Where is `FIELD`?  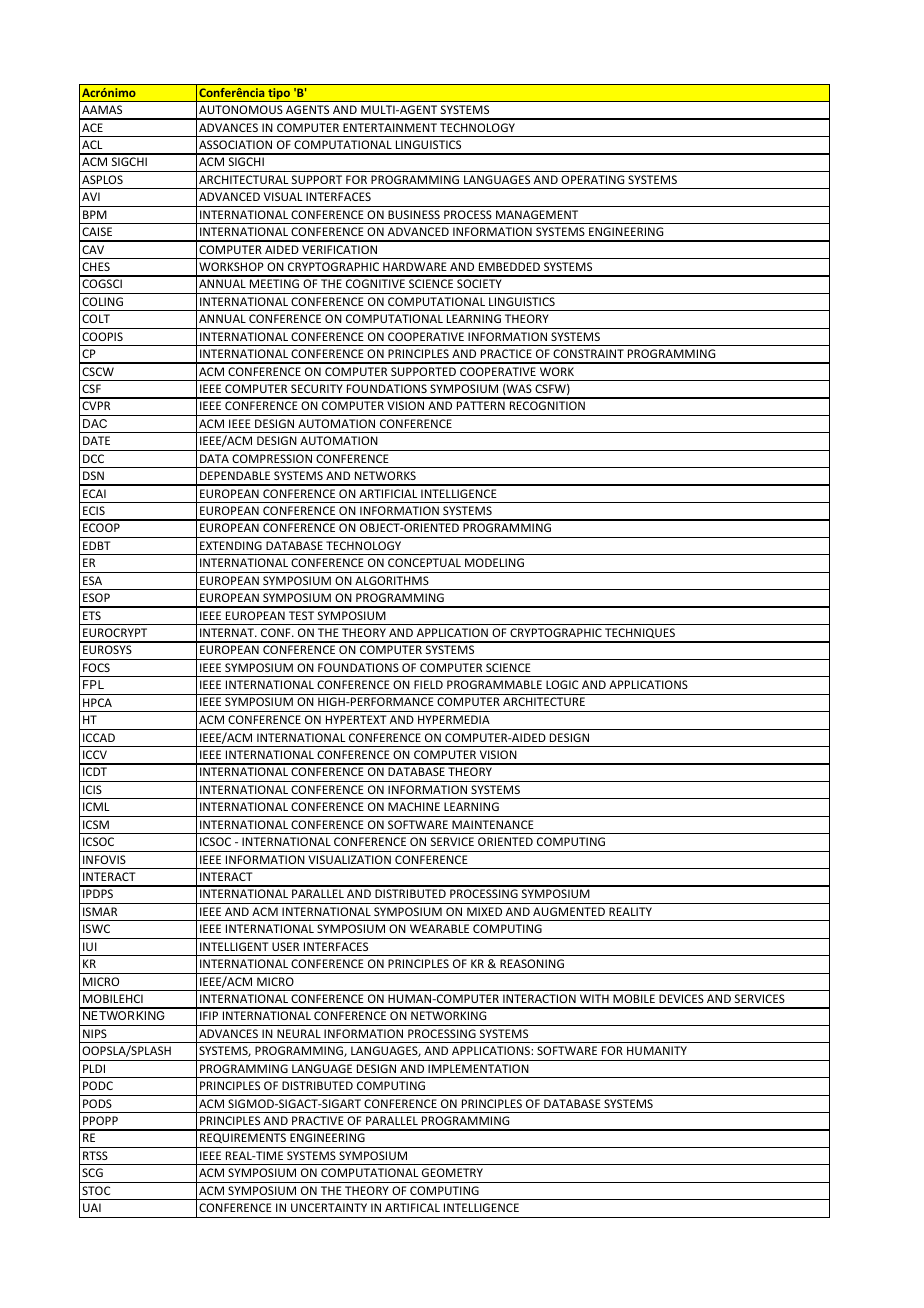
FIELD is located at coordinates (428, 684).
